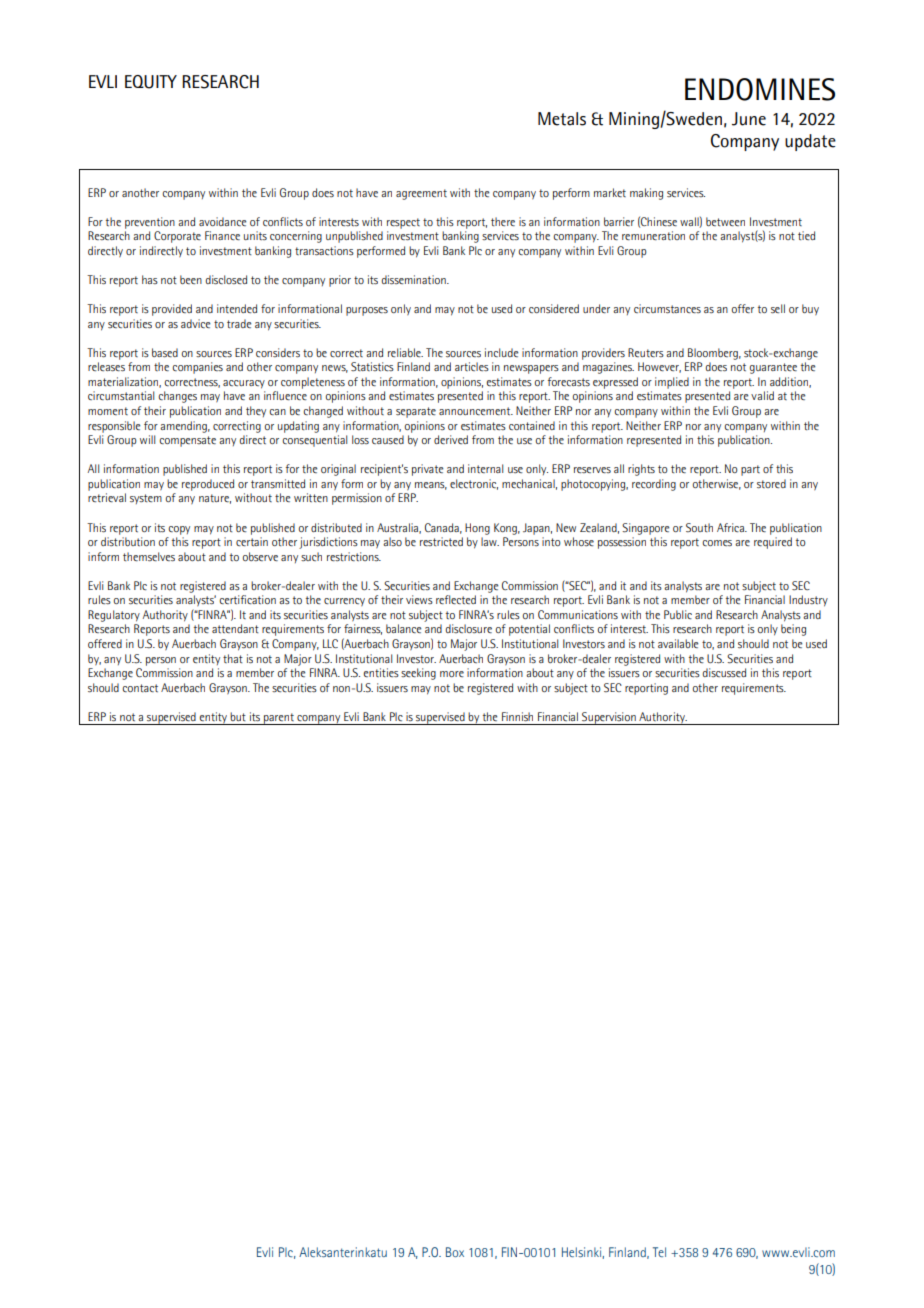 The height and width of the screenshot is (1308, 924). What do you see at coordinates (609, 718) in the screenshot?
I see `Supervision` at bounding box center [609, 718].
